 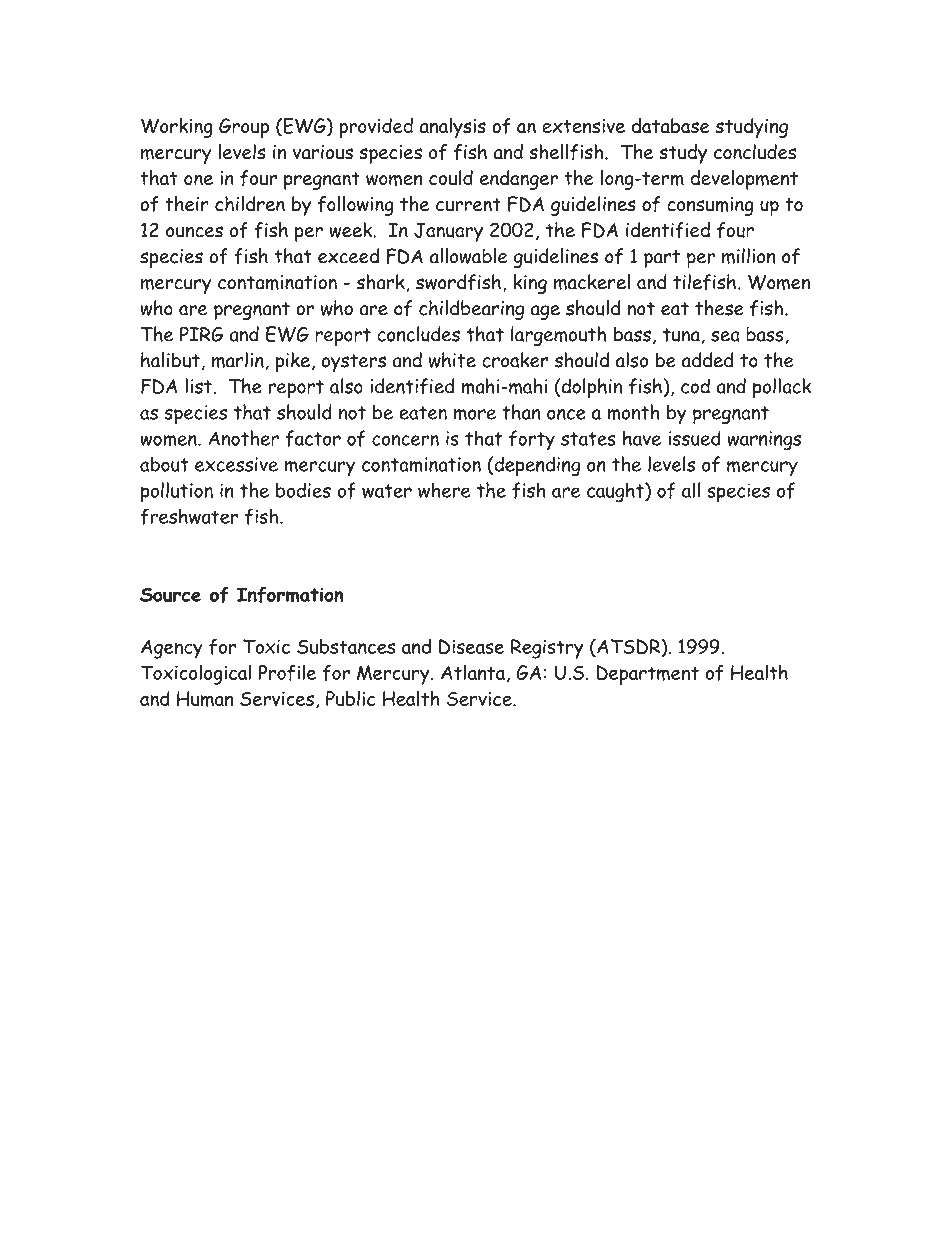 I want to click on more, so click(x=475, y=414).
